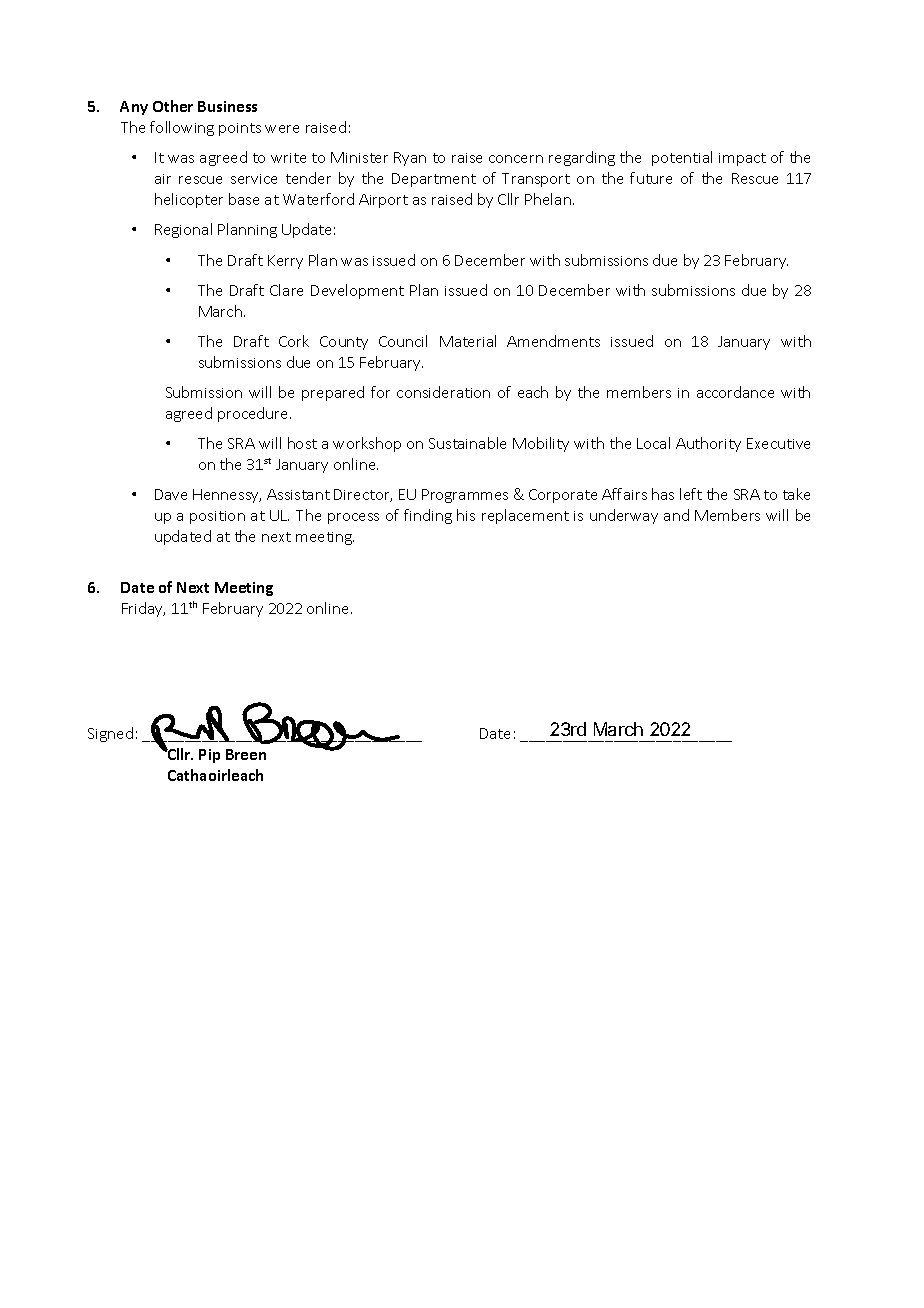  What do you see at coordinates (254, 414) in the screenshot?
I see `procedure` at bounding box center [254, 414].
